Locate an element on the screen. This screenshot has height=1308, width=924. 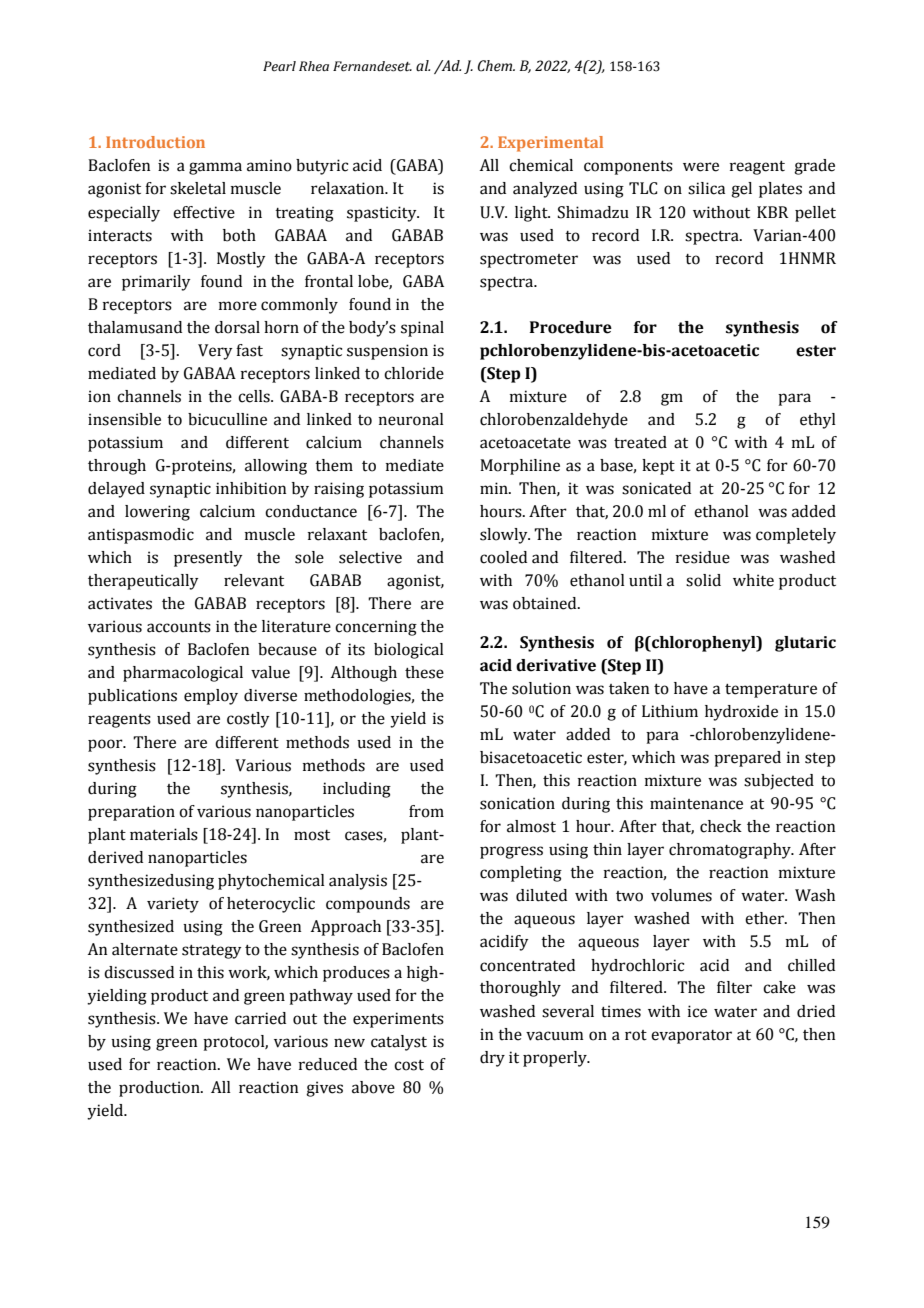
ethyl is located at coordinates (818, 421).
